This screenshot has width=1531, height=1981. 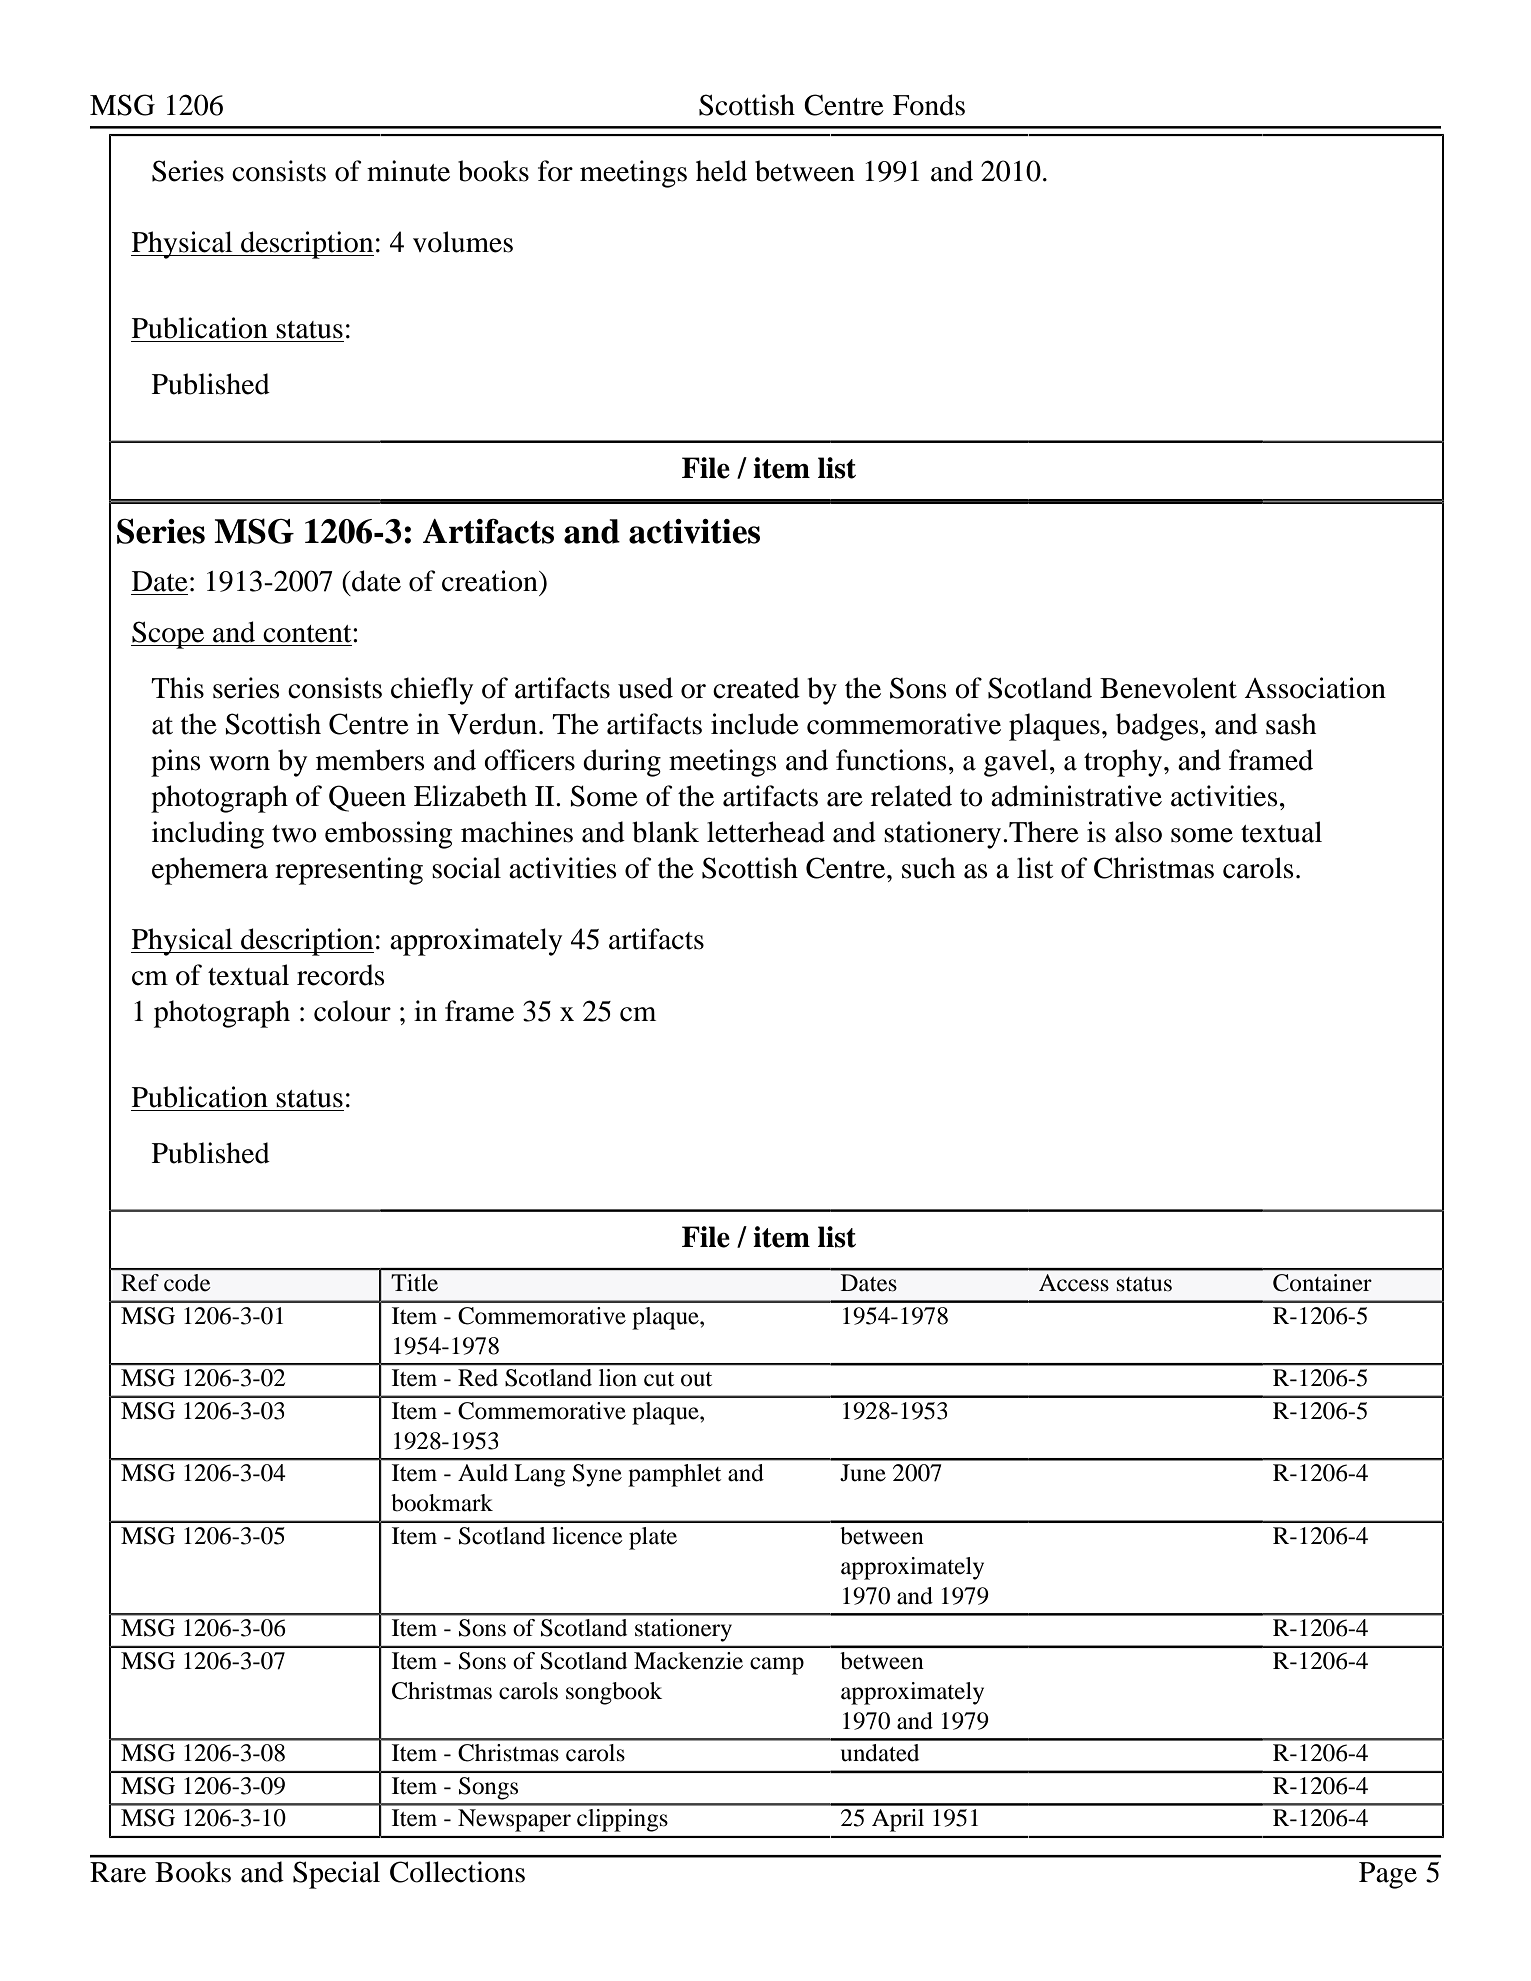 I want to click on colour, so click(x=352, y=1011).
